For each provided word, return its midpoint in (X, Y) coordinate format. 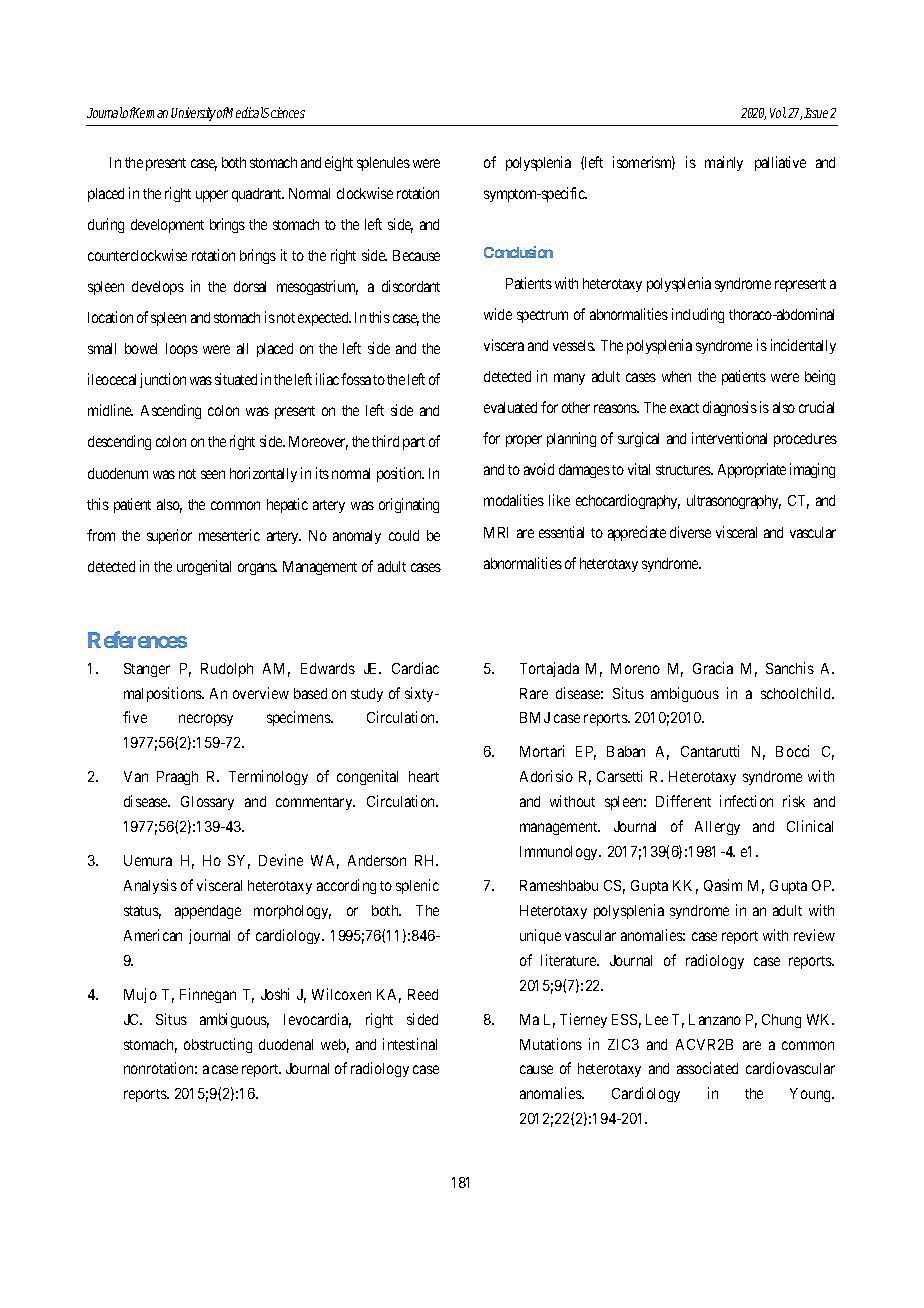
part (414, 443)
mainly (724, 163)
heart (424, 776)
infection (746, 801)
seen (213, 474)
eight (339, 163)
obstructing (218, 1045)
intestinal (410, 1044)
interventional (729, 438)
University (193, 114)
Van (136, 776)
